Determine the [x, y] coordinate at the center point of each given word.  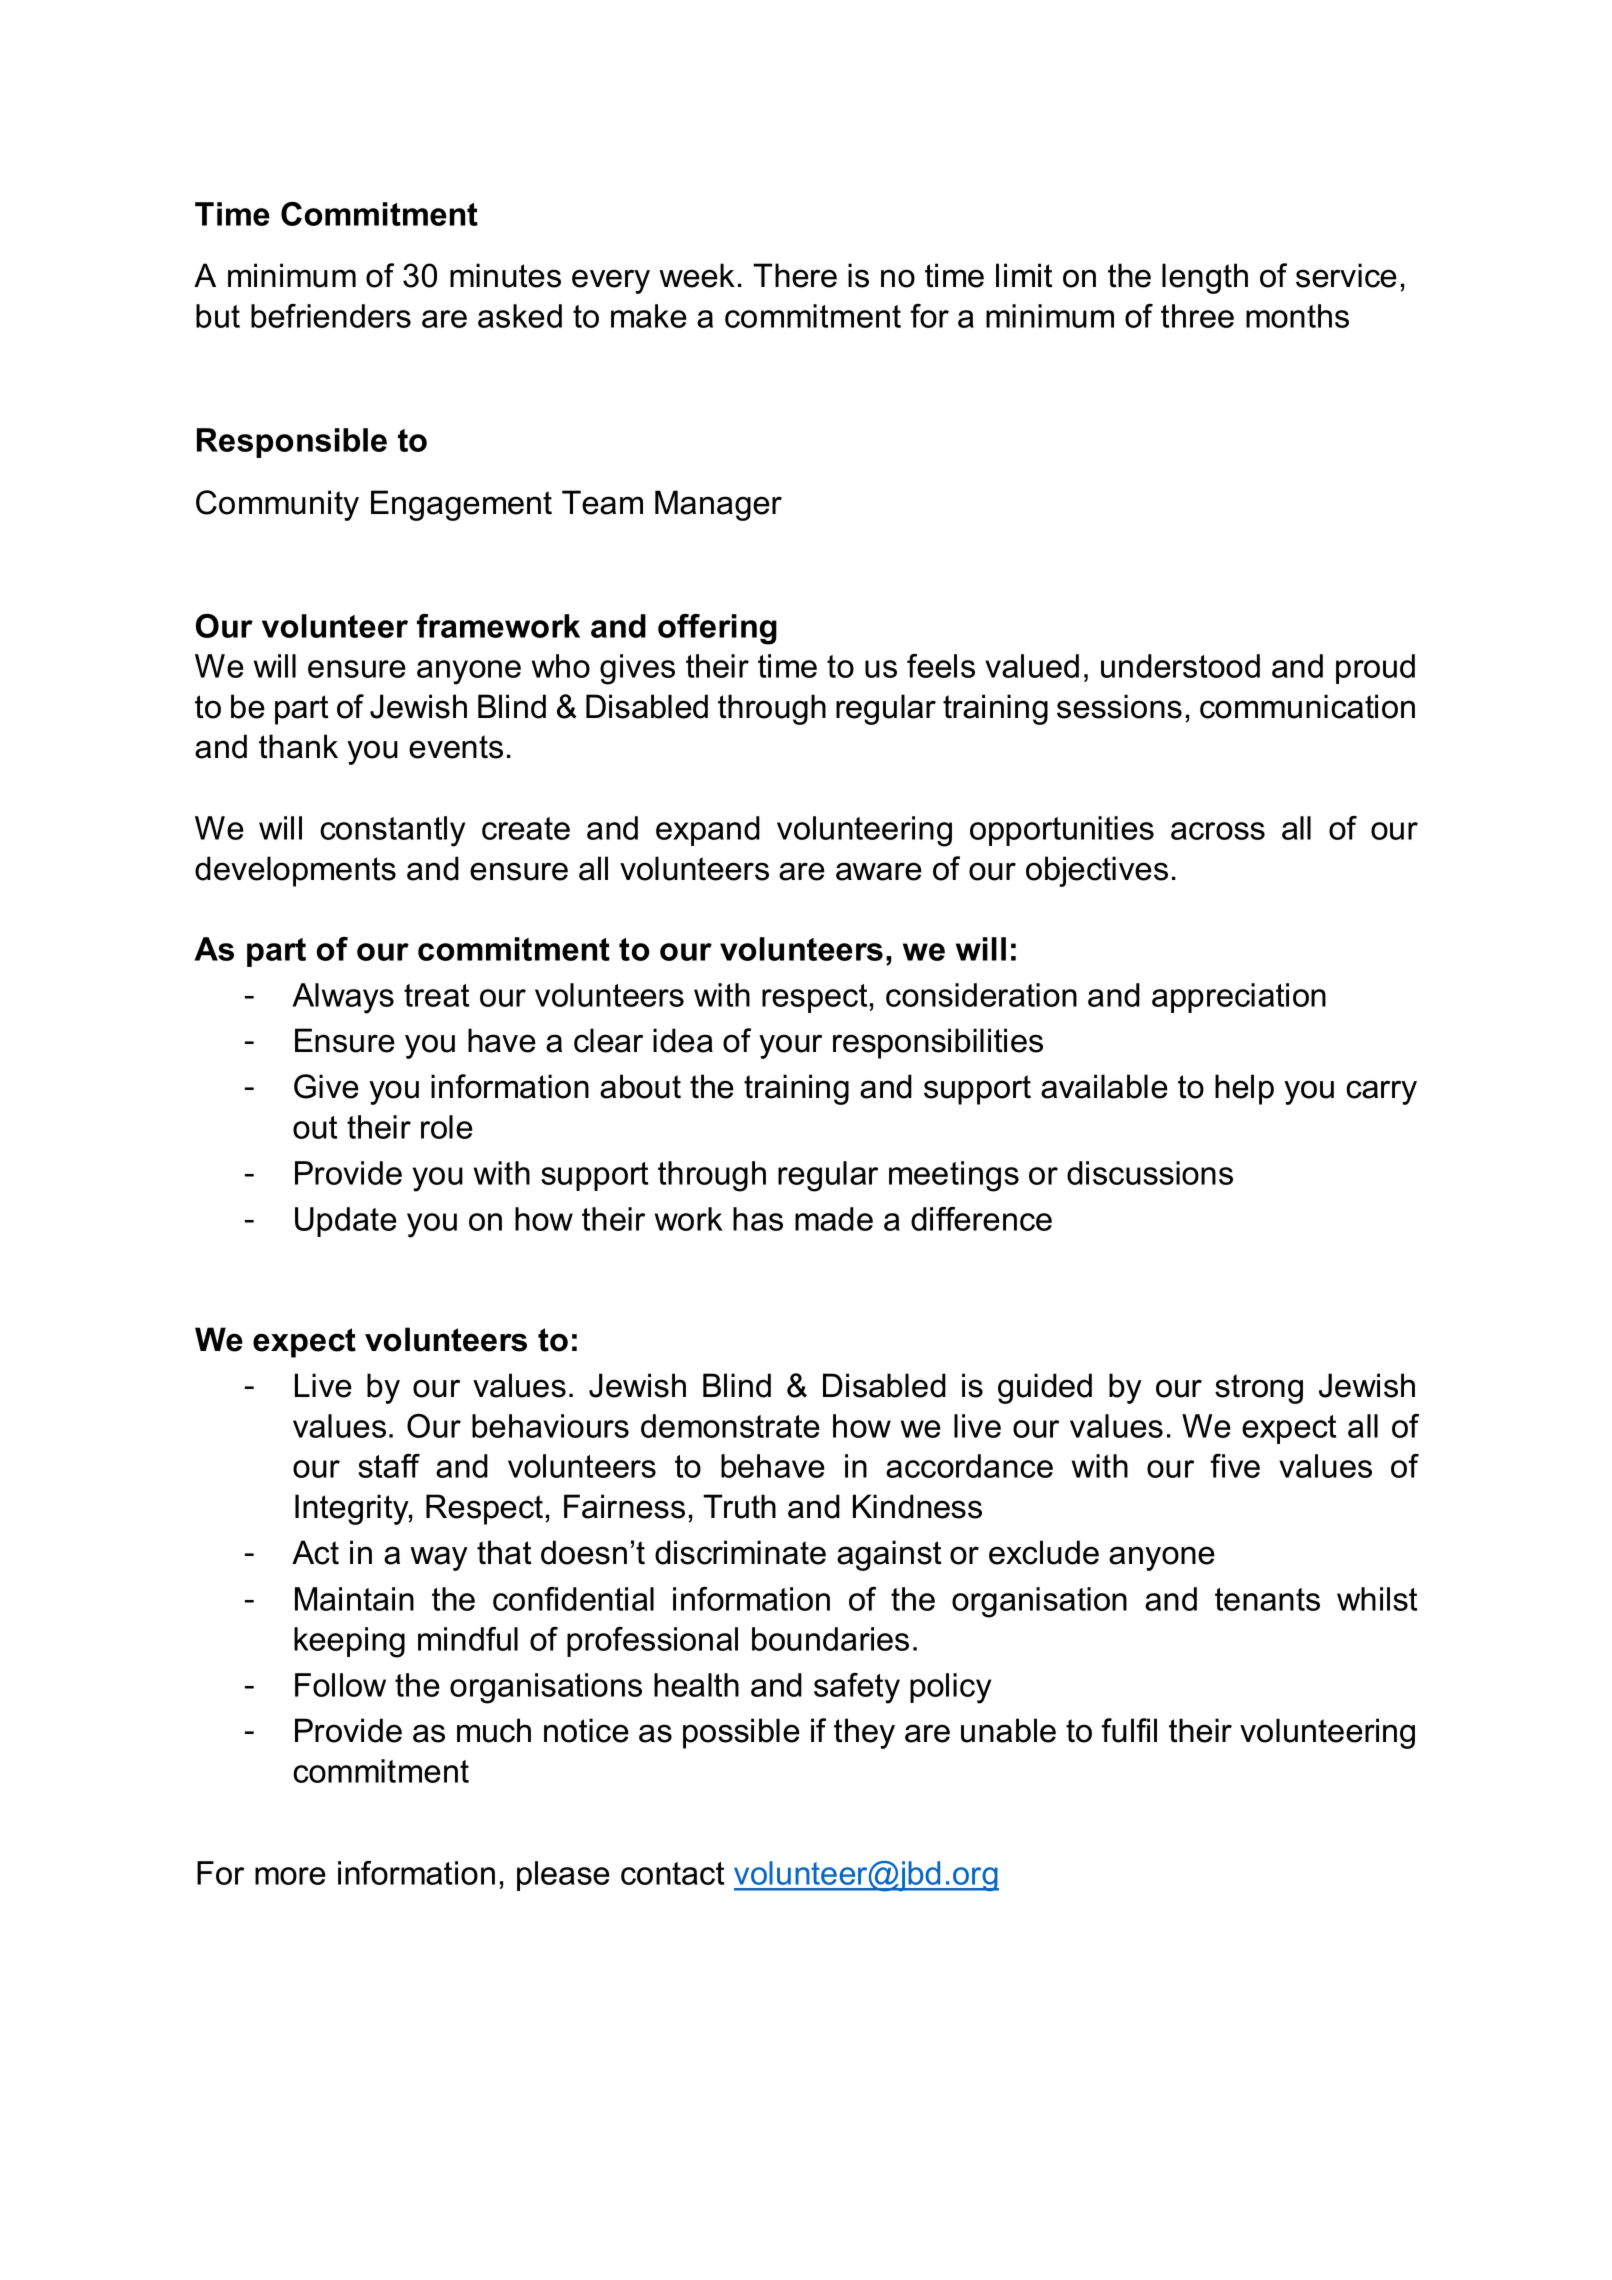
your [790, 1046]
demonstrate [730, 1426]
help [1244, 1089]
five [1235, 1466]
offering [717, 629]
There [795, 275]
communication [1307, 706]
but [218, 316]
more [290, 1876]
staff [389, 1466]
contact [672, 1873]
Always [343, 998]
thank [298, 746]
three [1197, 316]
